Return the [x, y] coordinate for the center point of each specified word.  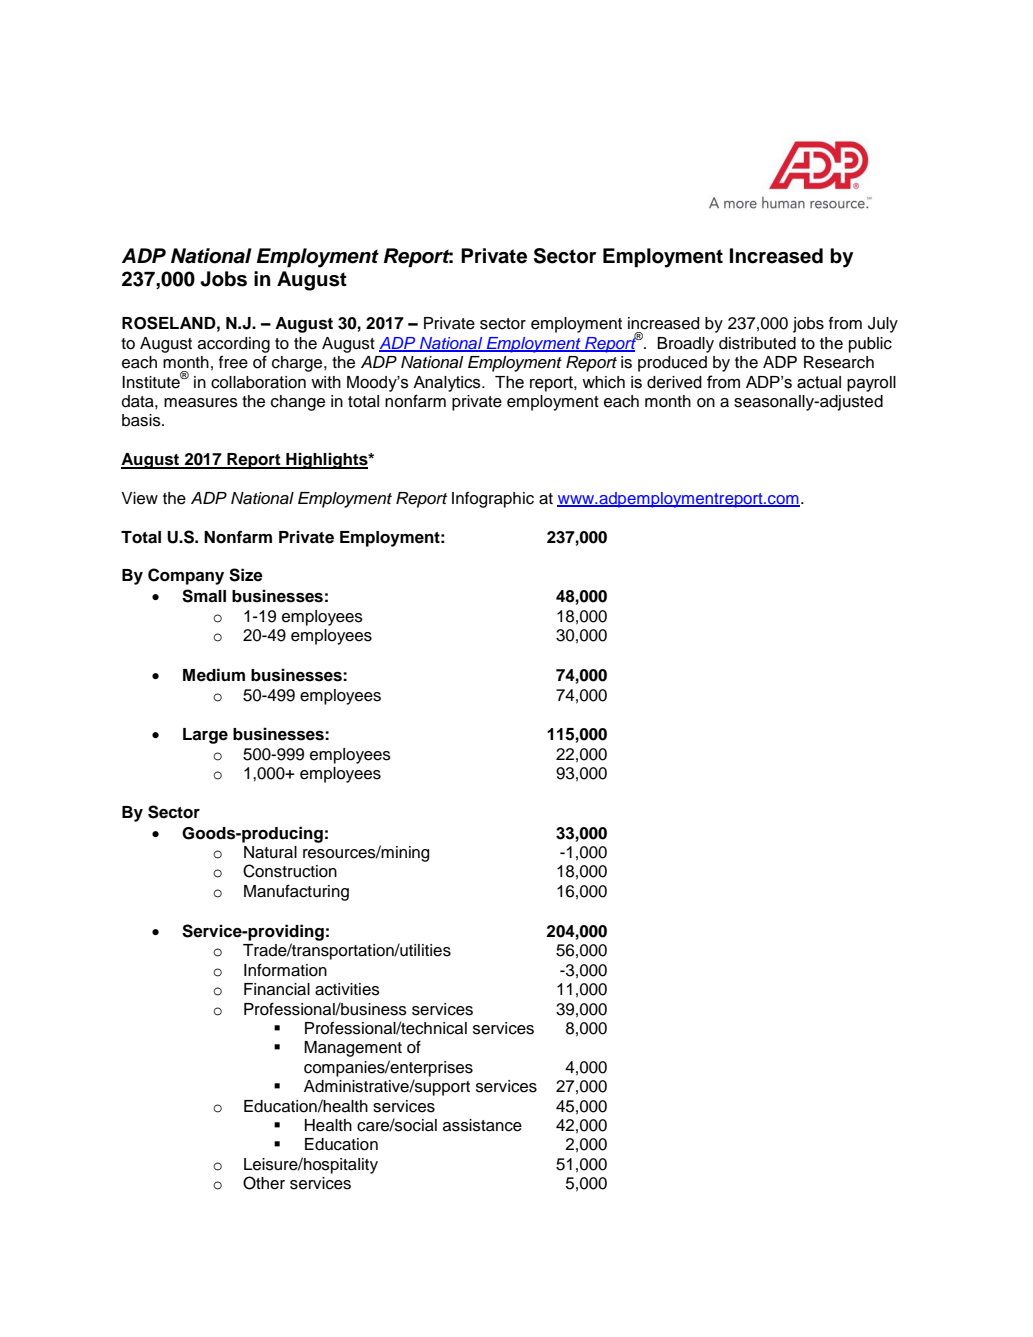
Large [205, 736]
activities [347, 989]
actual [819, 382]
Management [353, 1049]
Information [285, 970]
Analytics [448, 384]
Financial [277, 989]
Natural [270, 852]
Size [246, 575]
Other [264, 1183]
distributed [757, 343]
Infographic [493, 499]
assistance [482, 1125]
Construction [290, 871]
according [234, 345]
